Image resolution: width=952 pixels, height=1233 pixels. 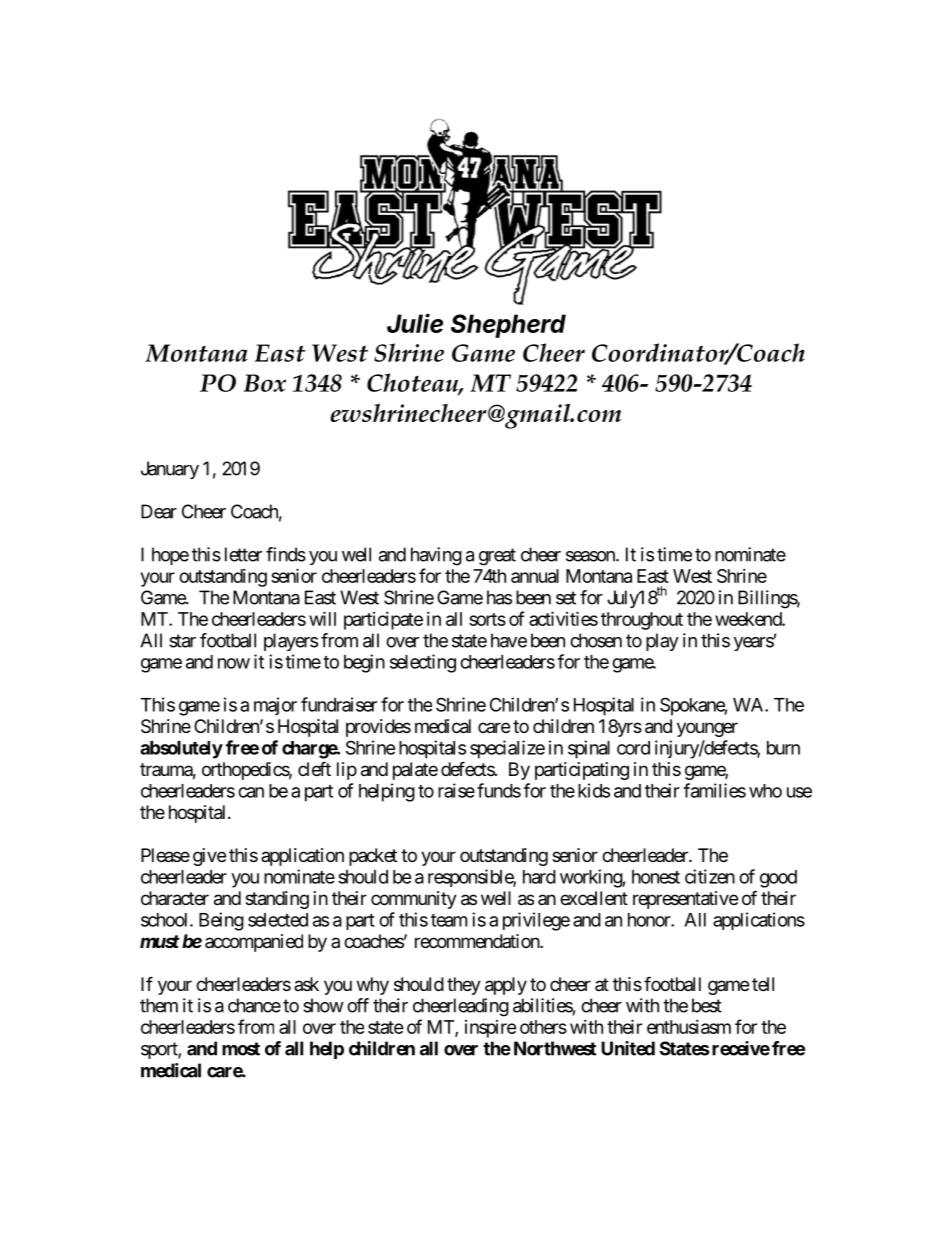 What do you see at coordinates (497, 557) in the screenshot?
I see `great` at bounding box center [497, 557].
